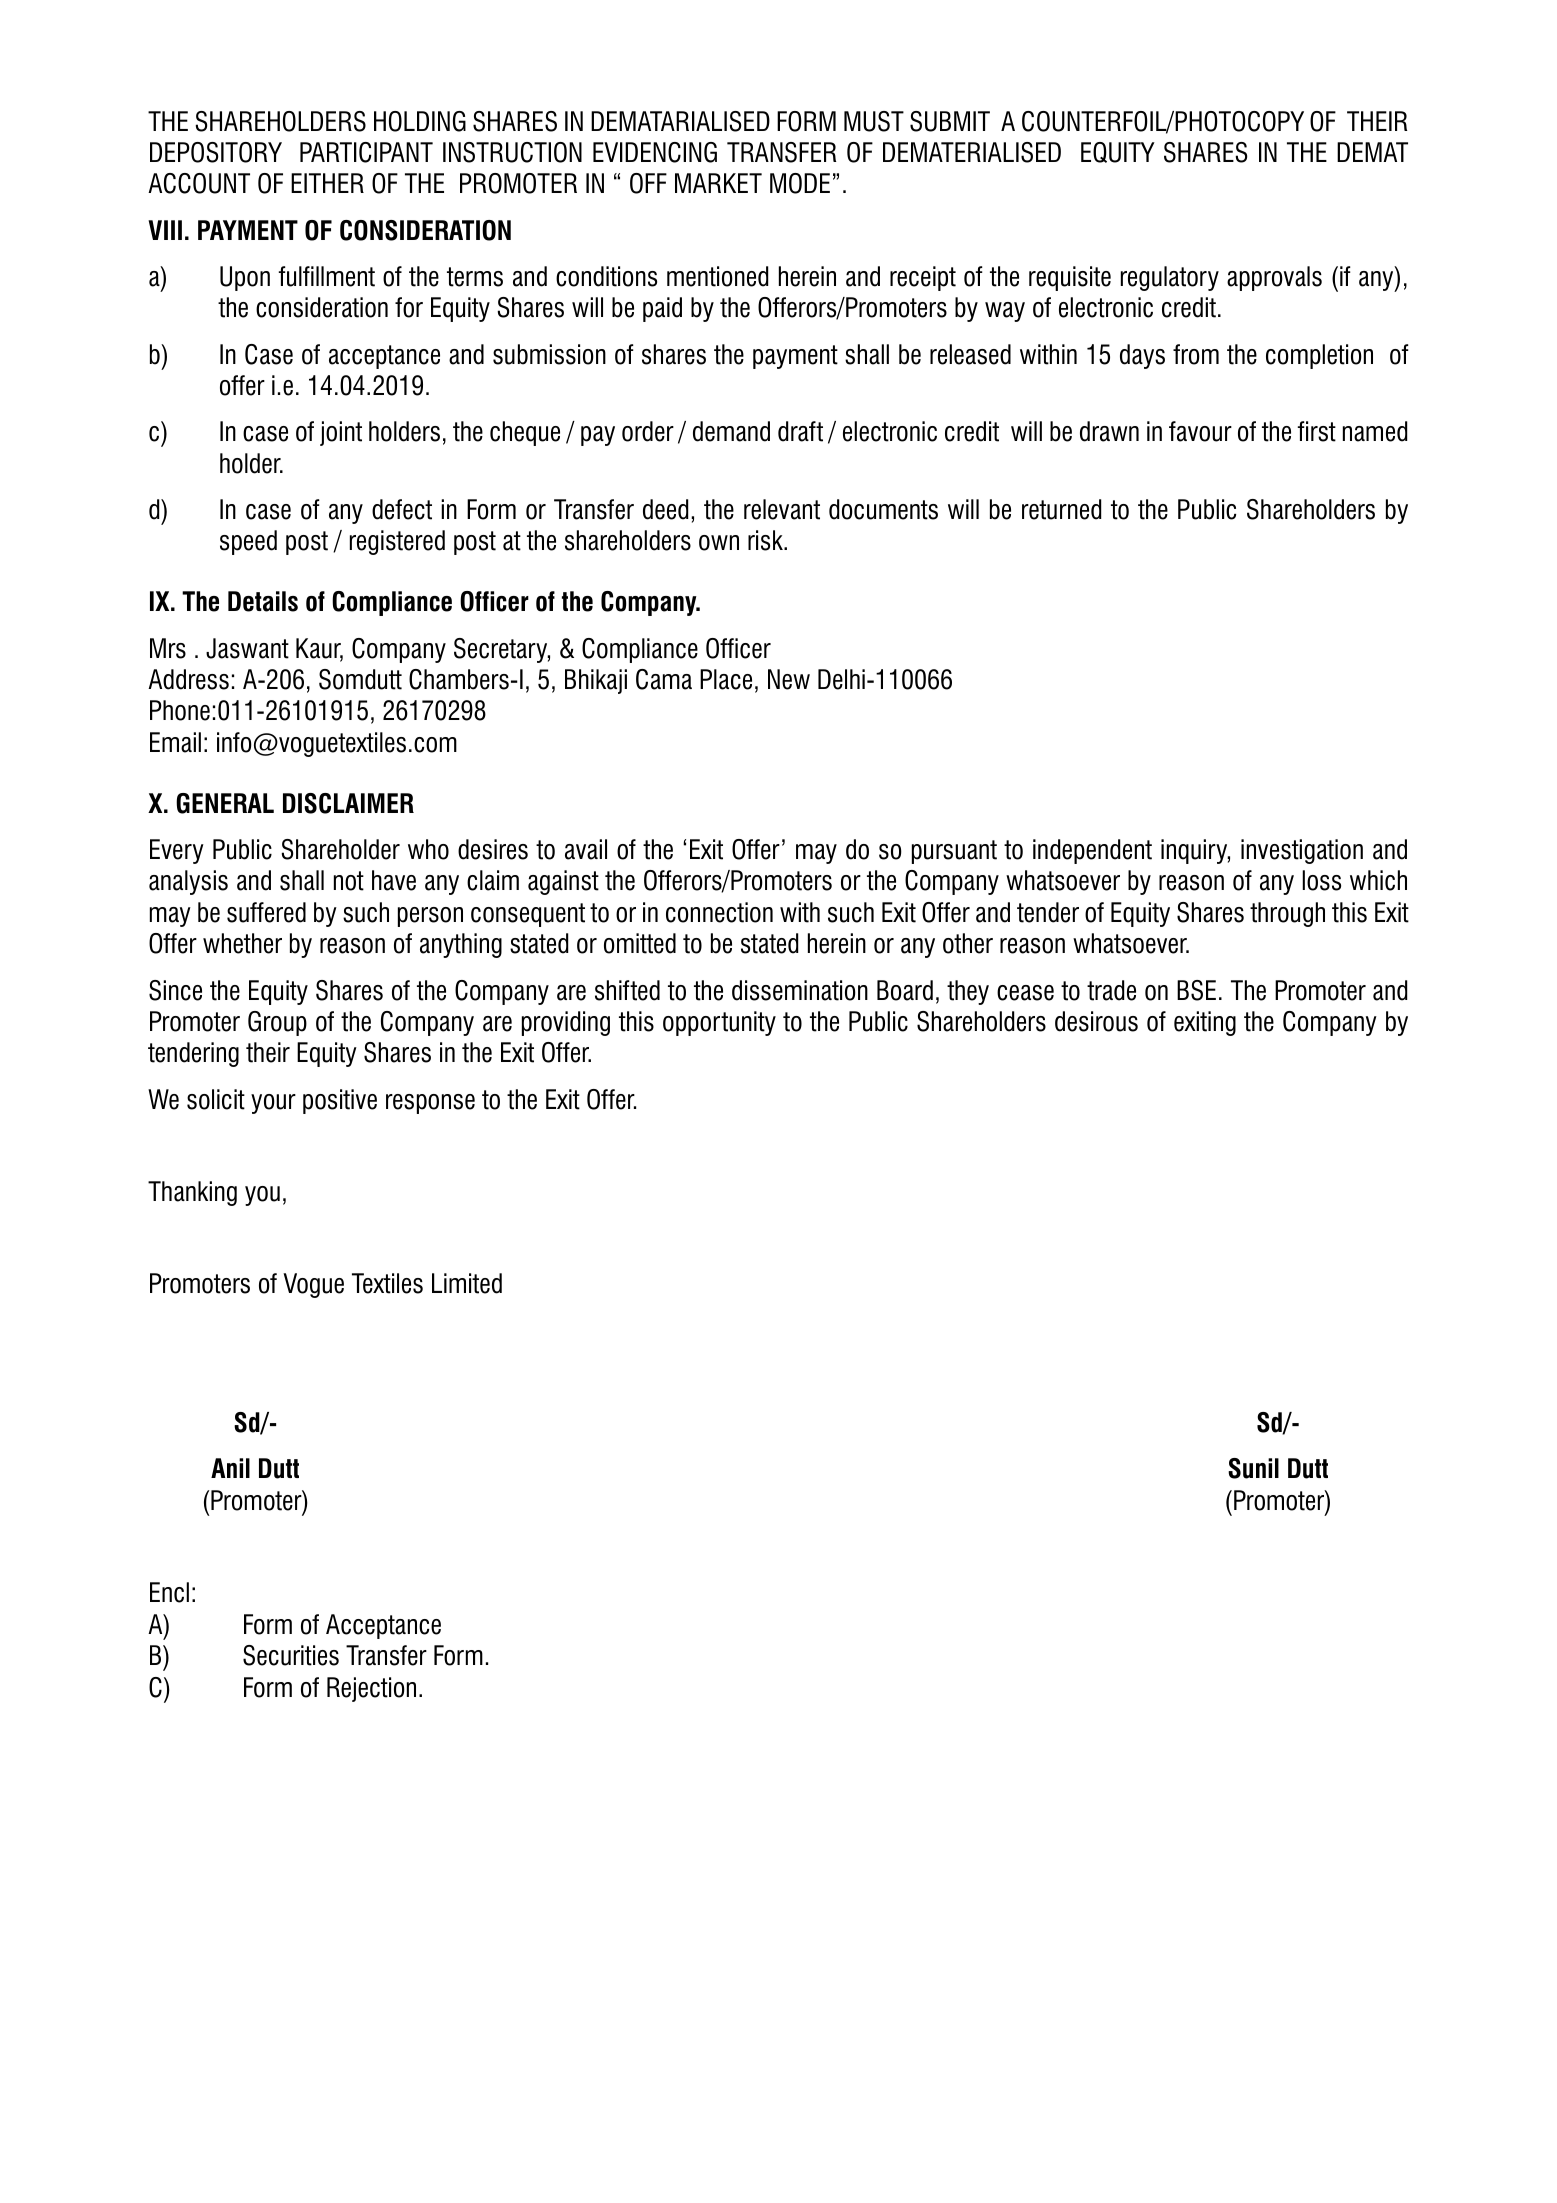  I want to click on Limited, so click(467, 1283).
